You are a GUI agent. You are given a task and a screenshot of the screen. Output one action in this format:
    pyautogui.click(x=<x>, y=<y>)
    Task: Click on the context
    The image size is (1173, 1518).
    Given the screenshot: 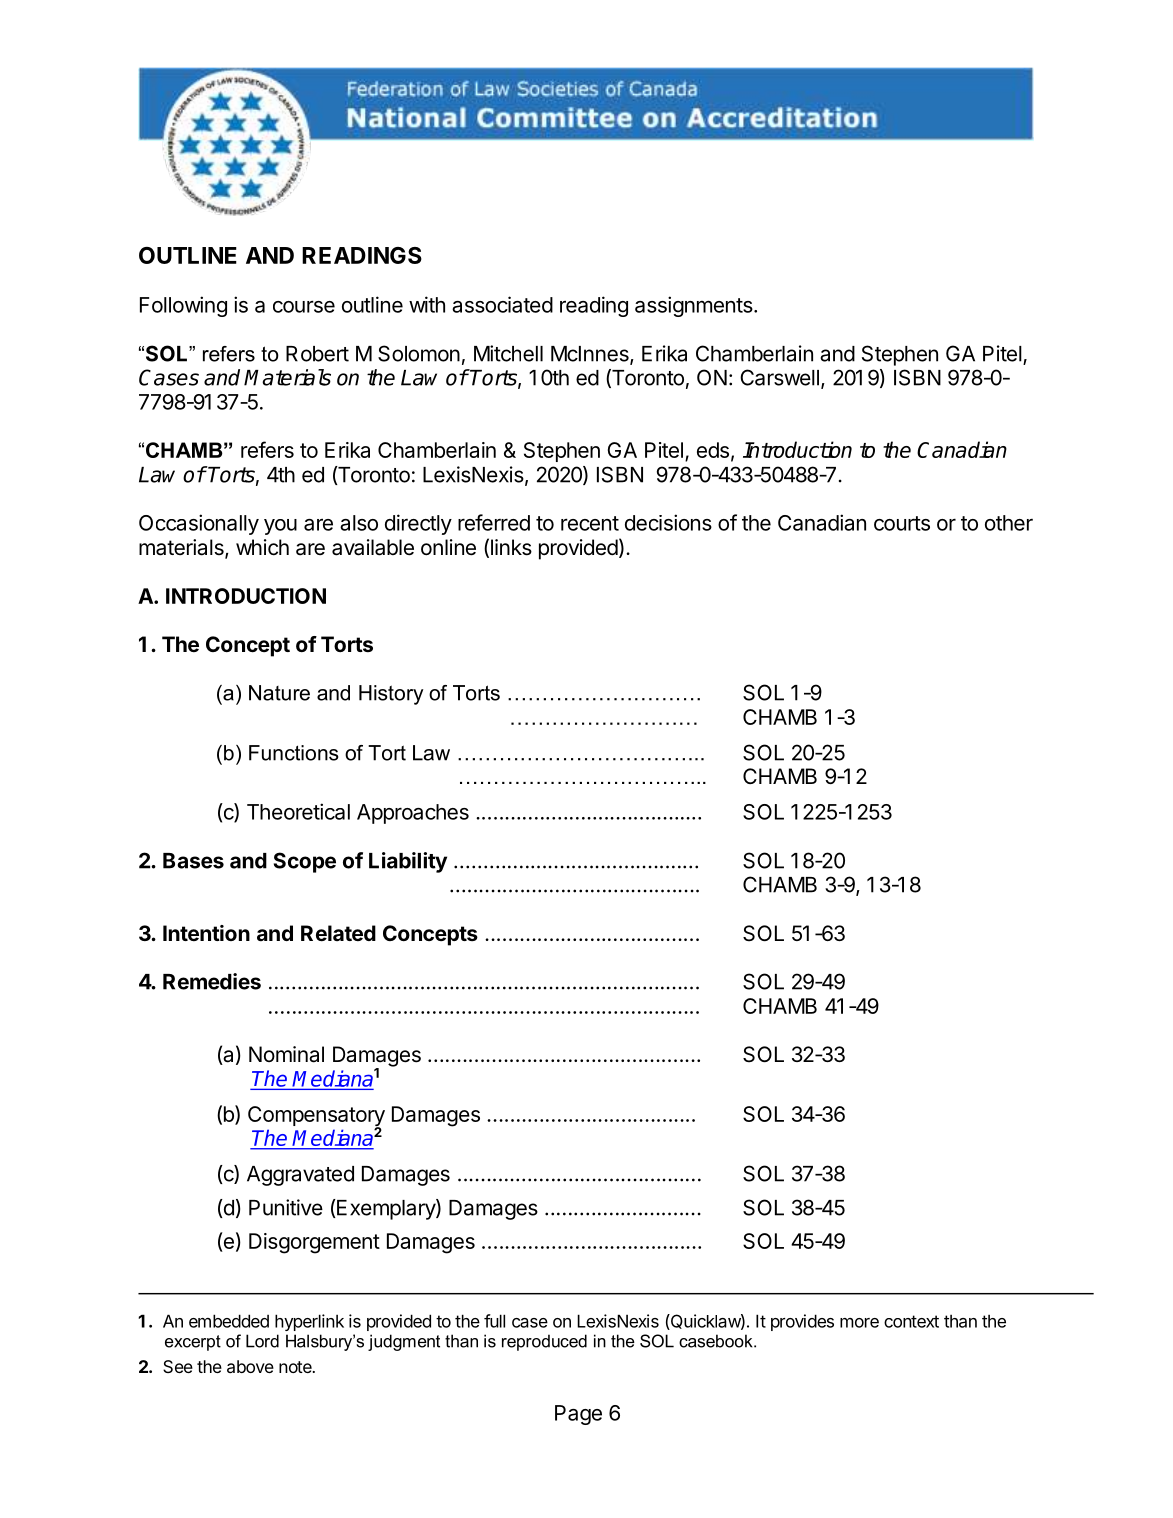 What is the action you would take?
    pyautogui.click(x=911, y=1321)
